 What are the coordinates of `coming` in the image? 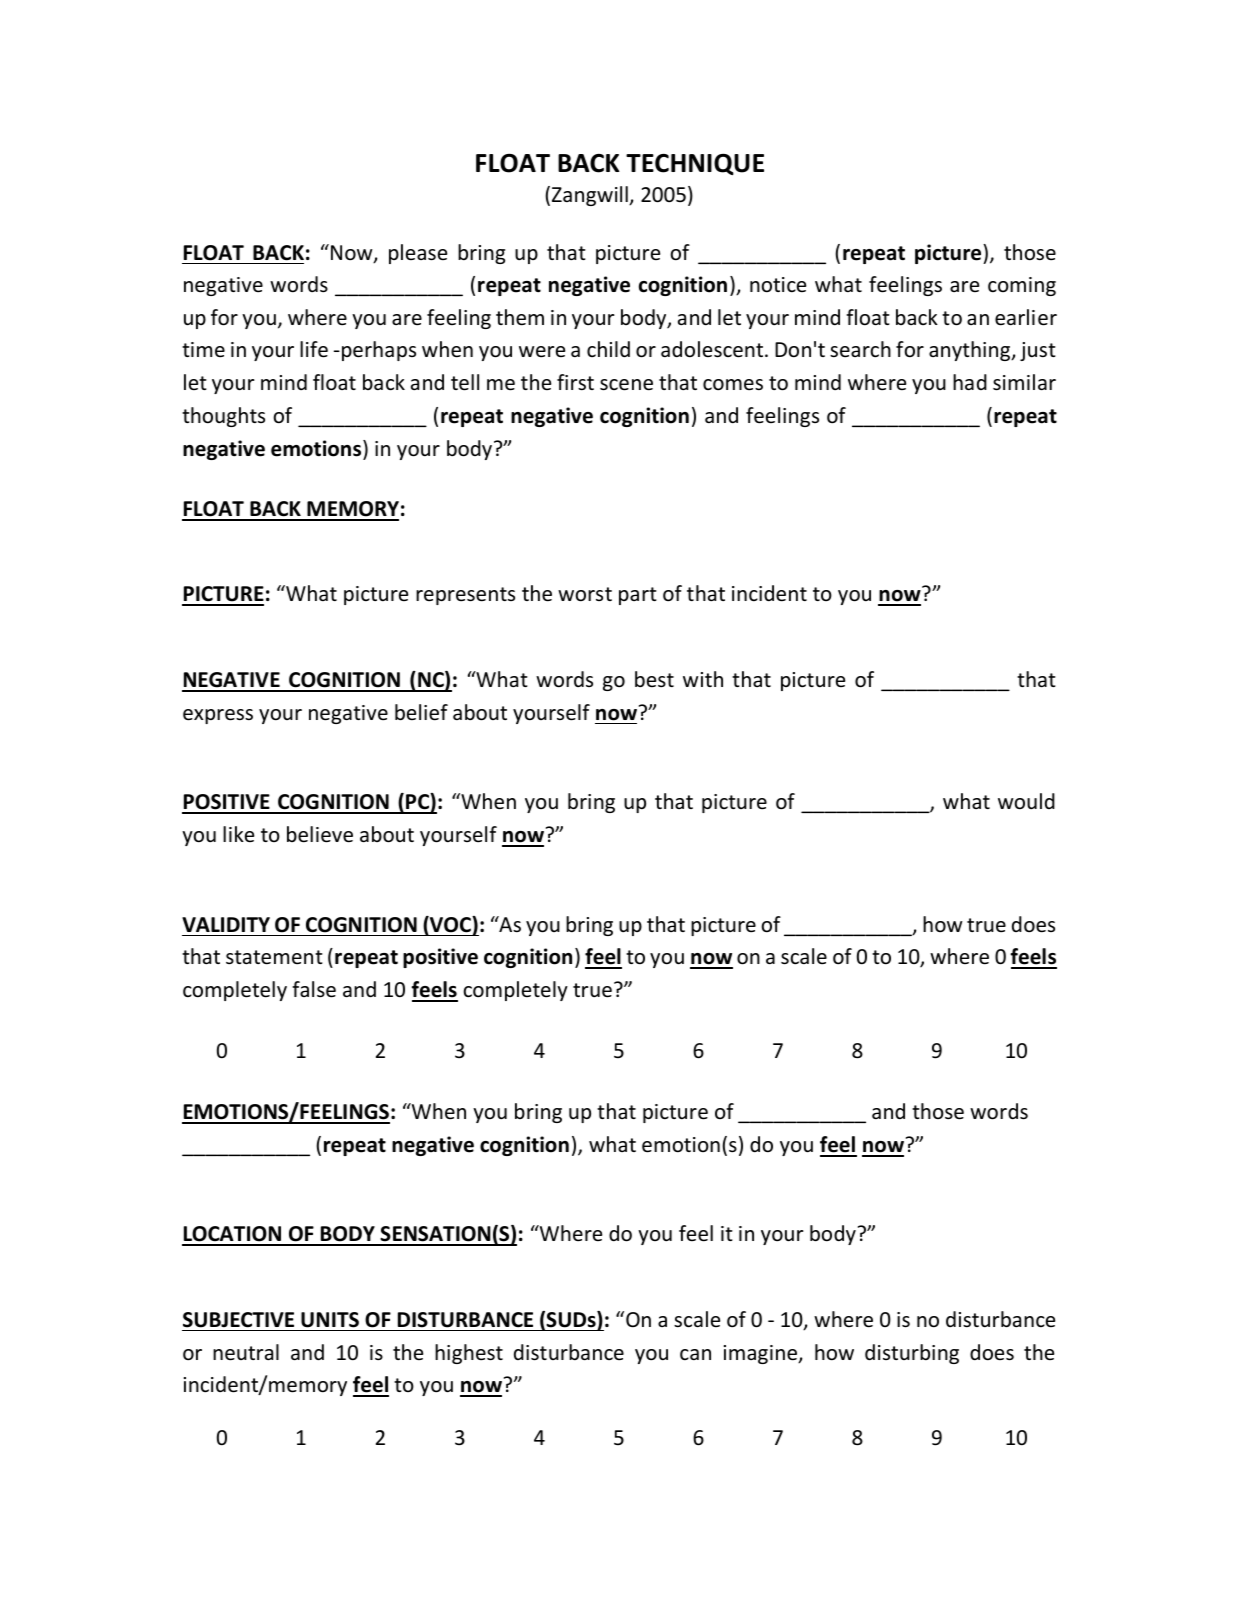 It's located at (1022, 286).
